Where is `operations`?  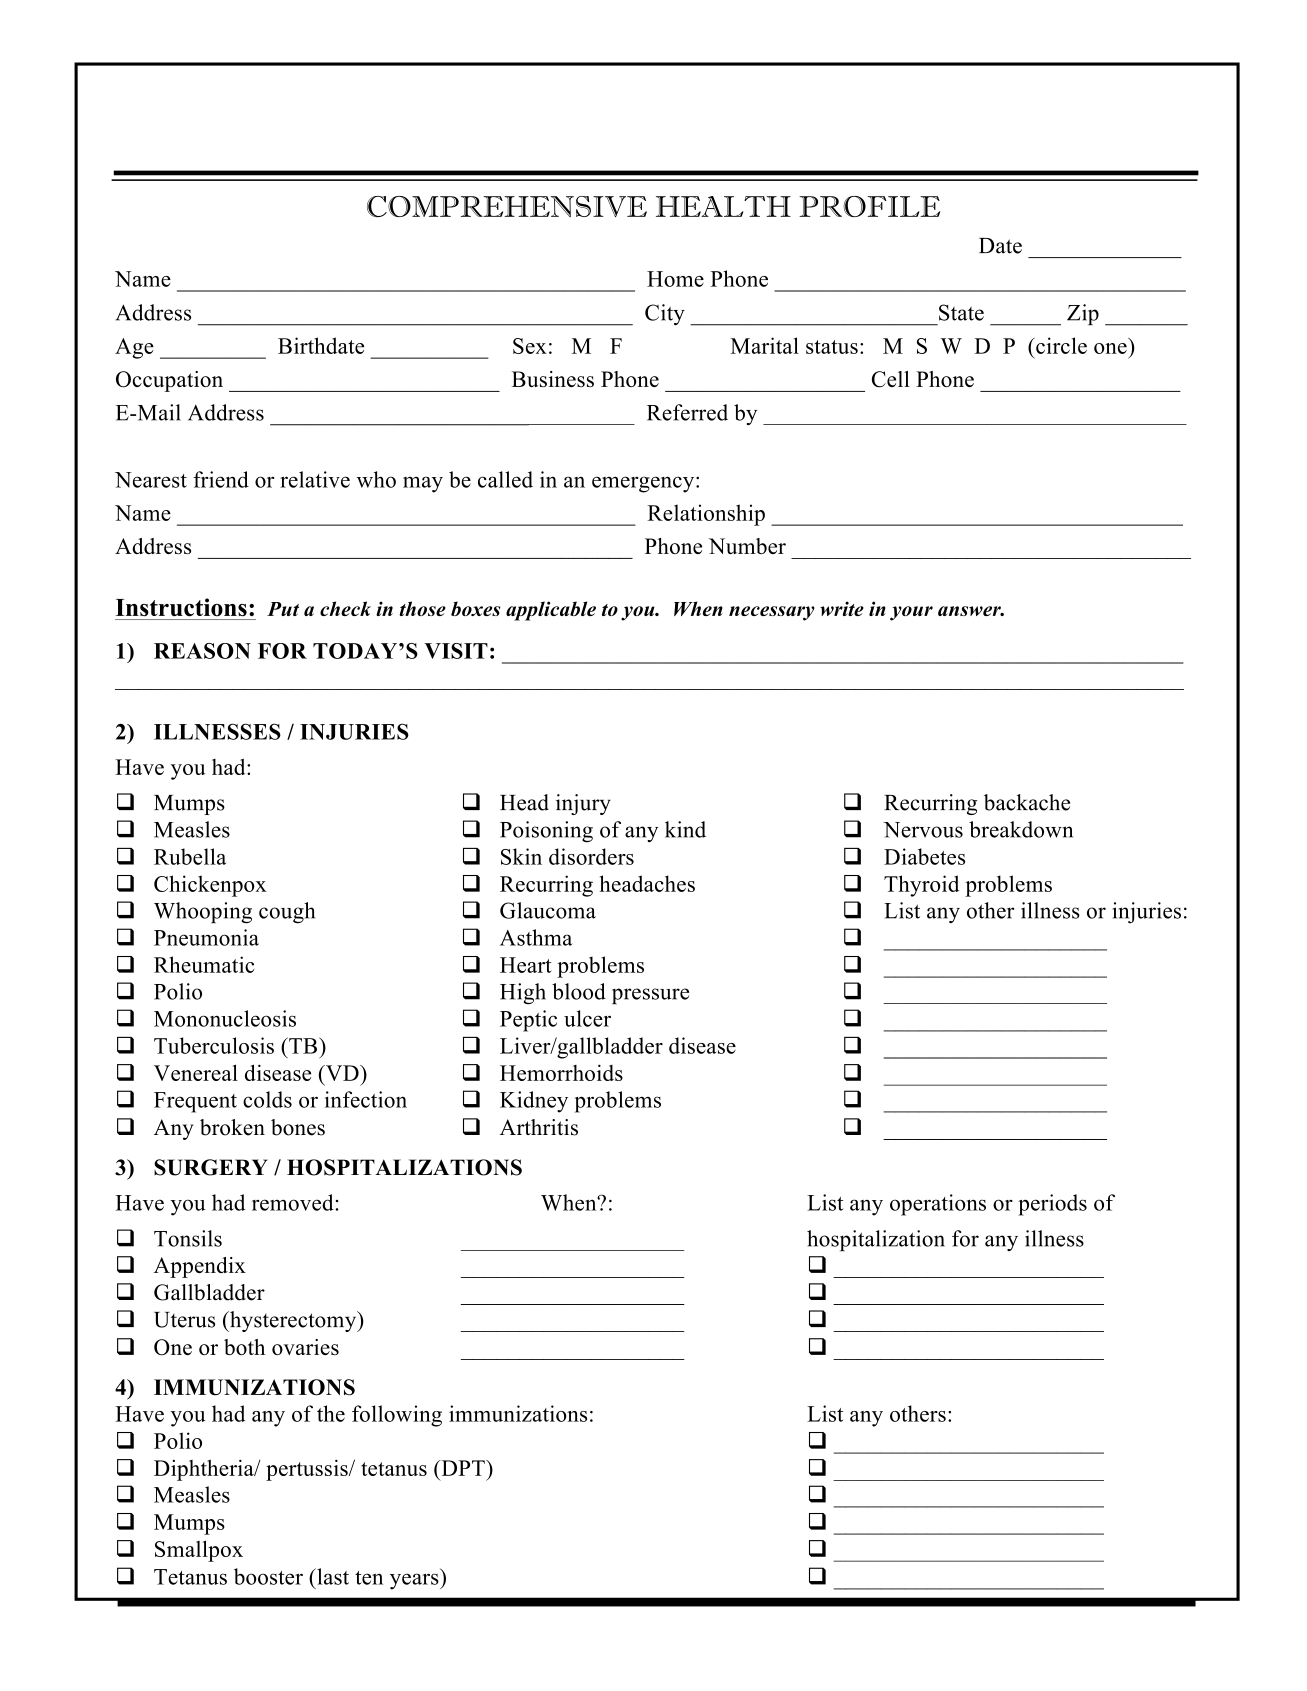 operations is located at coordinates (938, 1205).
